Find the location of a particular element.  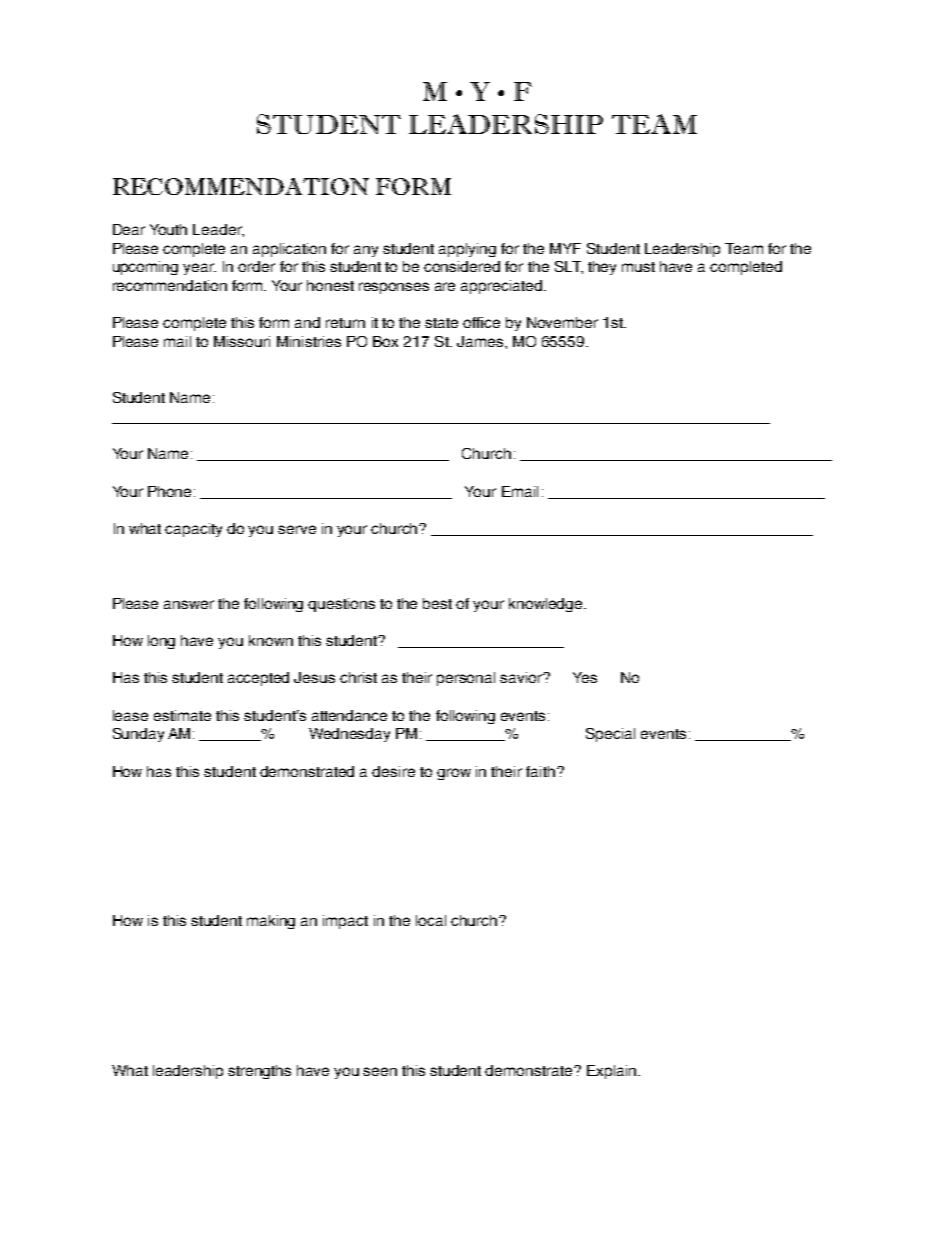

seen is located at coordinates (380, 1071).
